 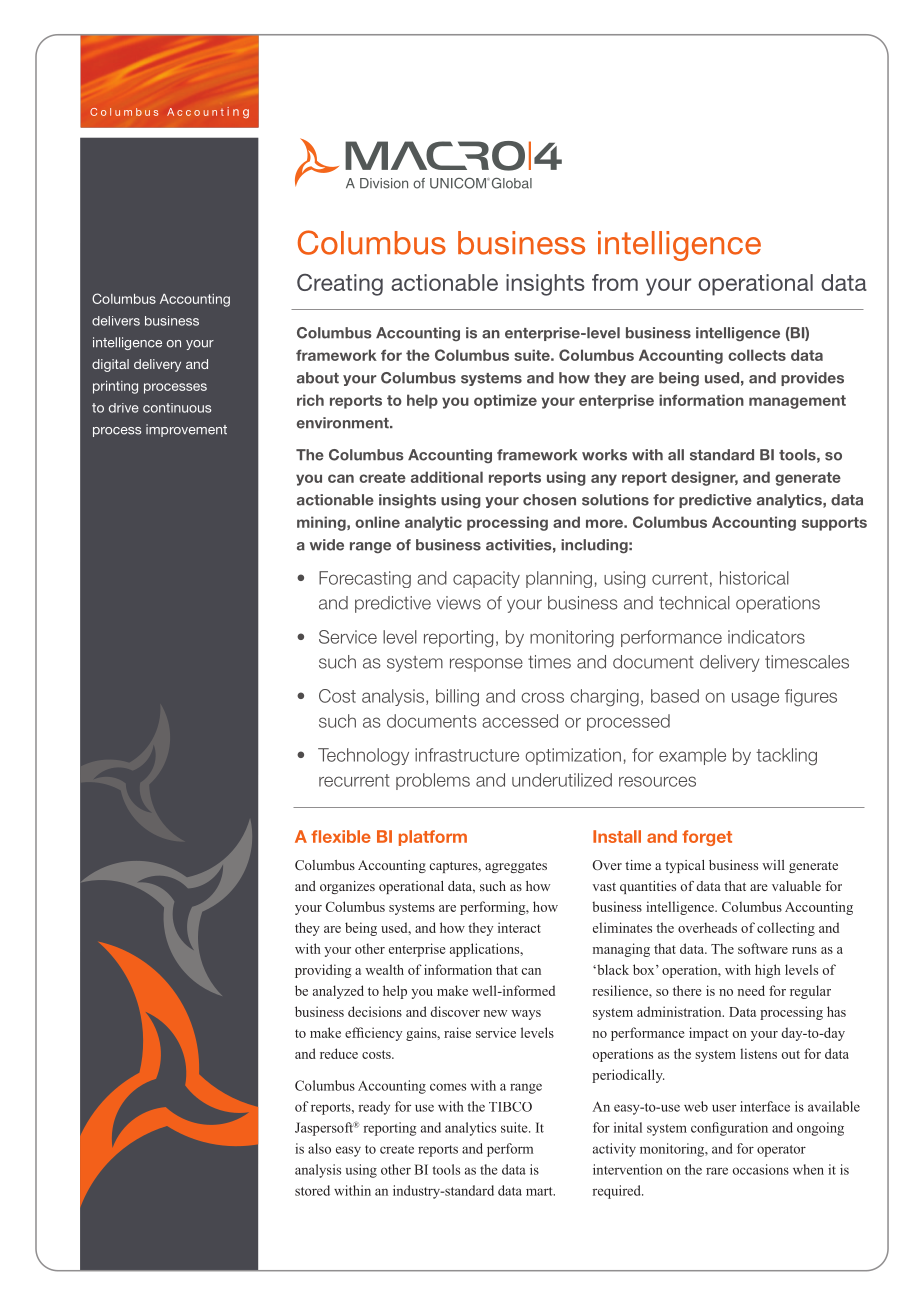 What do you see at coordinates (757, 355) in the page?
I see `collects` at bounding box center [757, 355].
